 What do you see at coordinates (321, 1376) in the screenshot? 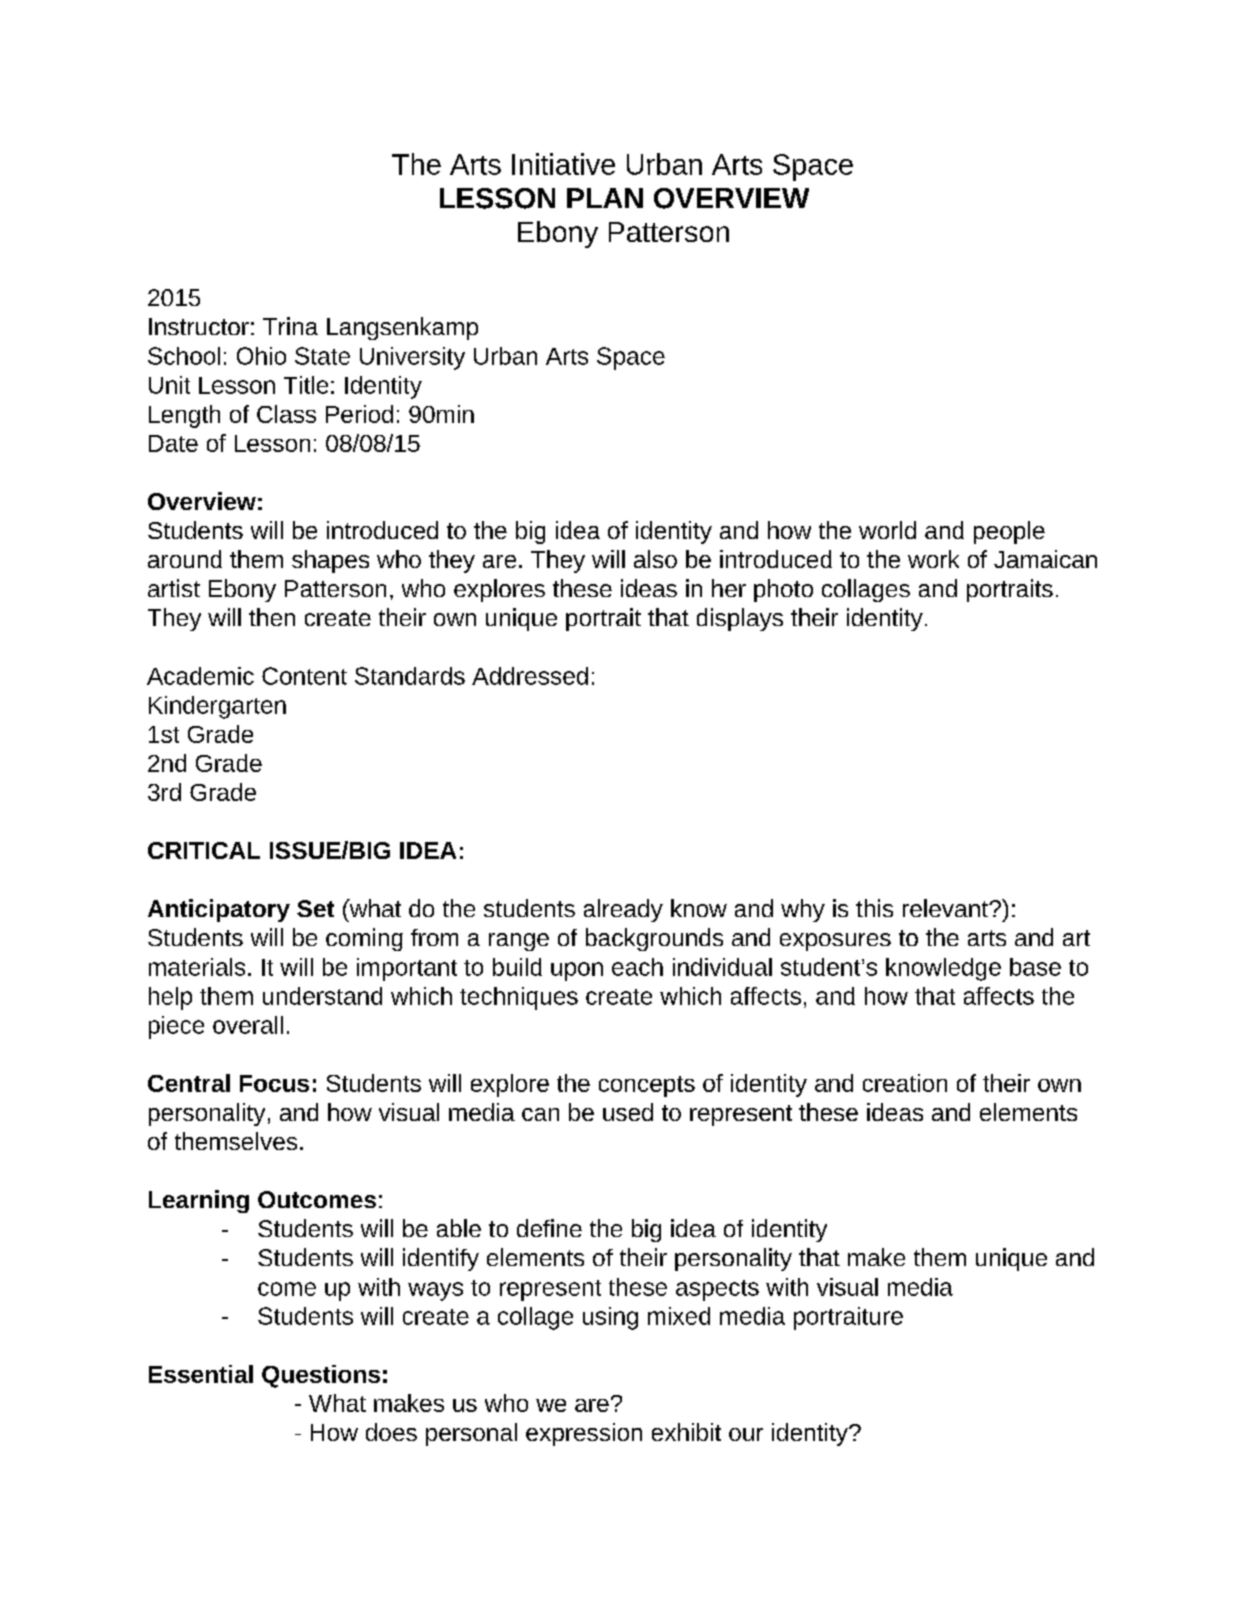
I see `Questions` at bounding box center [321, 1376].
